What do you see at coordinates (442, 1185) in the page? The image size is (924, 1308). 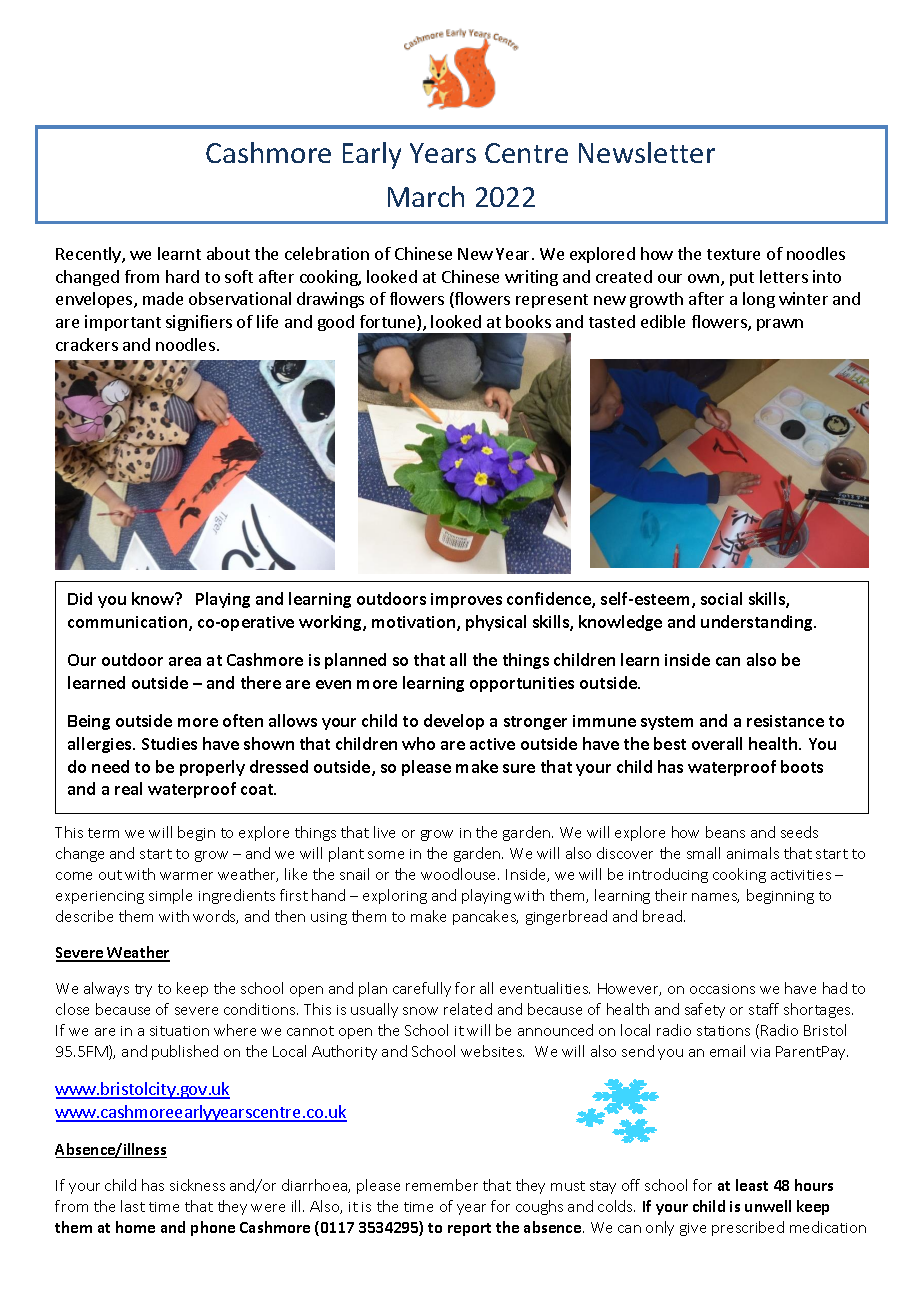 I see `remember` at bounding box center [442, 1185].
